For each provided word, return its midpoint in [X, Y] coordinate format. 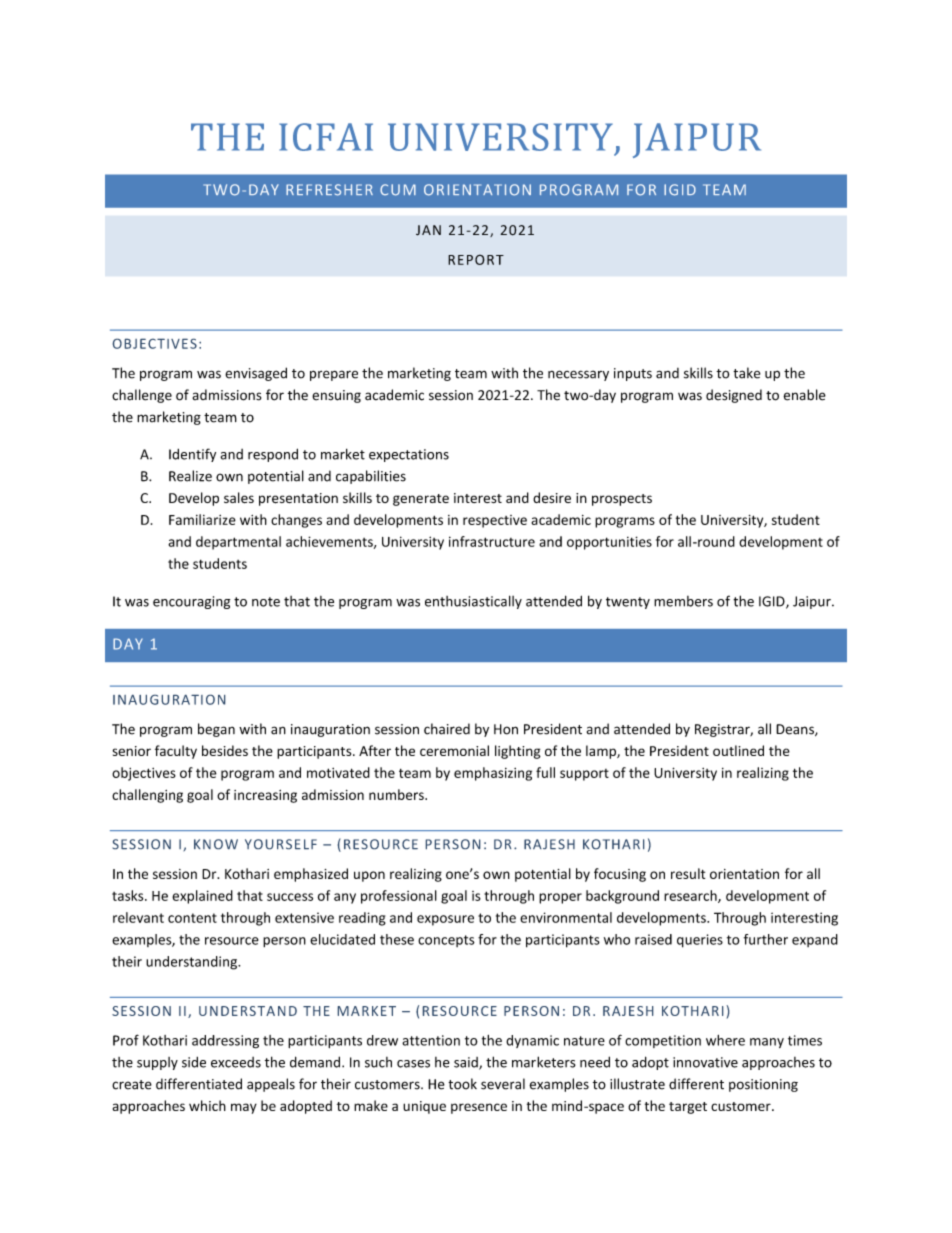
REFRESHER [329, 190]
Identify [192, 455]
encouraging [191, 602]
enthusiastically [473, 602]
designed [734, 396]
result [688, 873]
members [683, 601]
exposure [445, 920]
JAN [428, 230]
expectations [409, 455]
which [207, 1105]
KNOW [216, 844]
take [746, 373]
